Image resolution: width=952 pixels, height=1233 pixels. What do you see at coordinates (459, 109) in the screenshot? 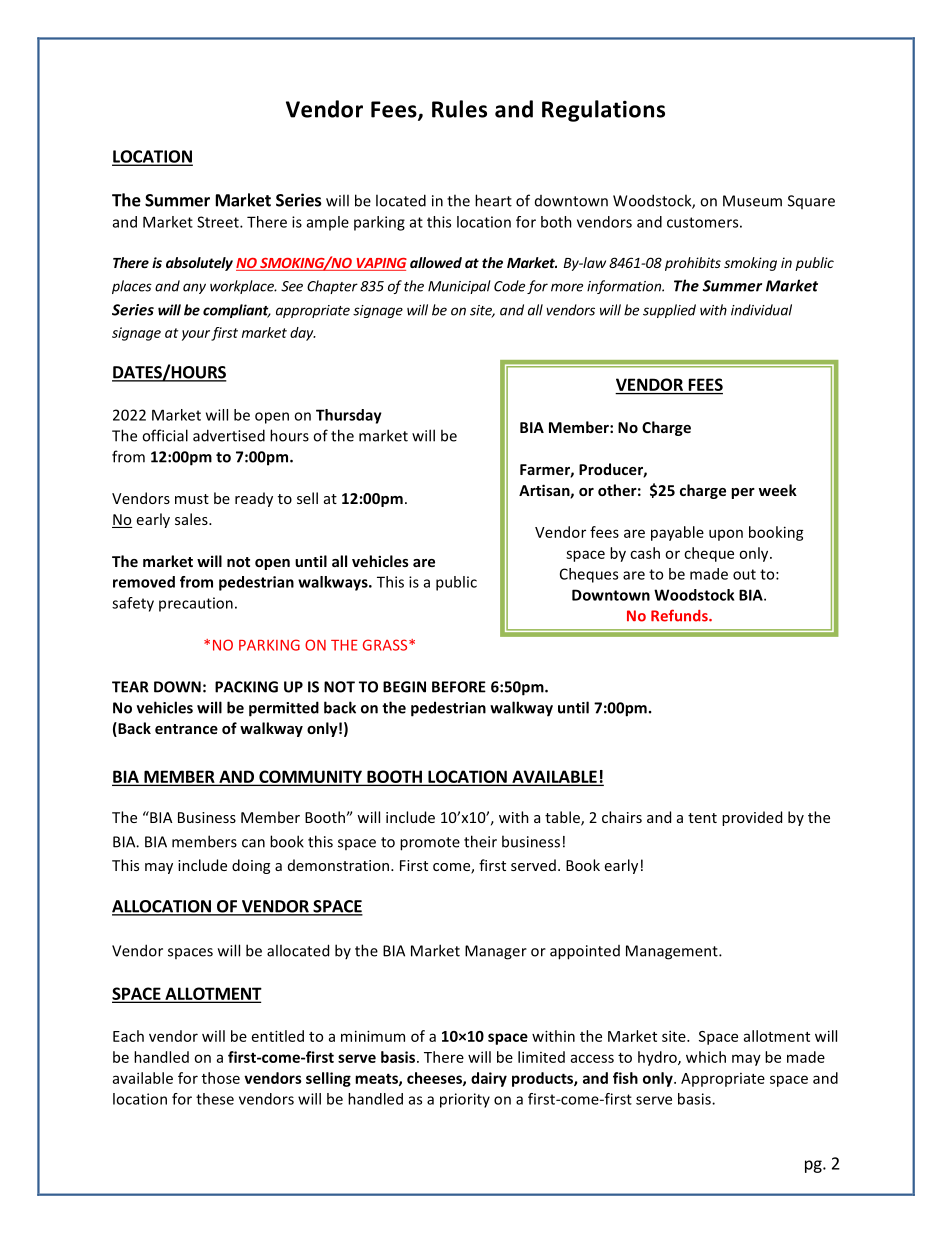
I see `Rules` at bounding box center [459, 109].
